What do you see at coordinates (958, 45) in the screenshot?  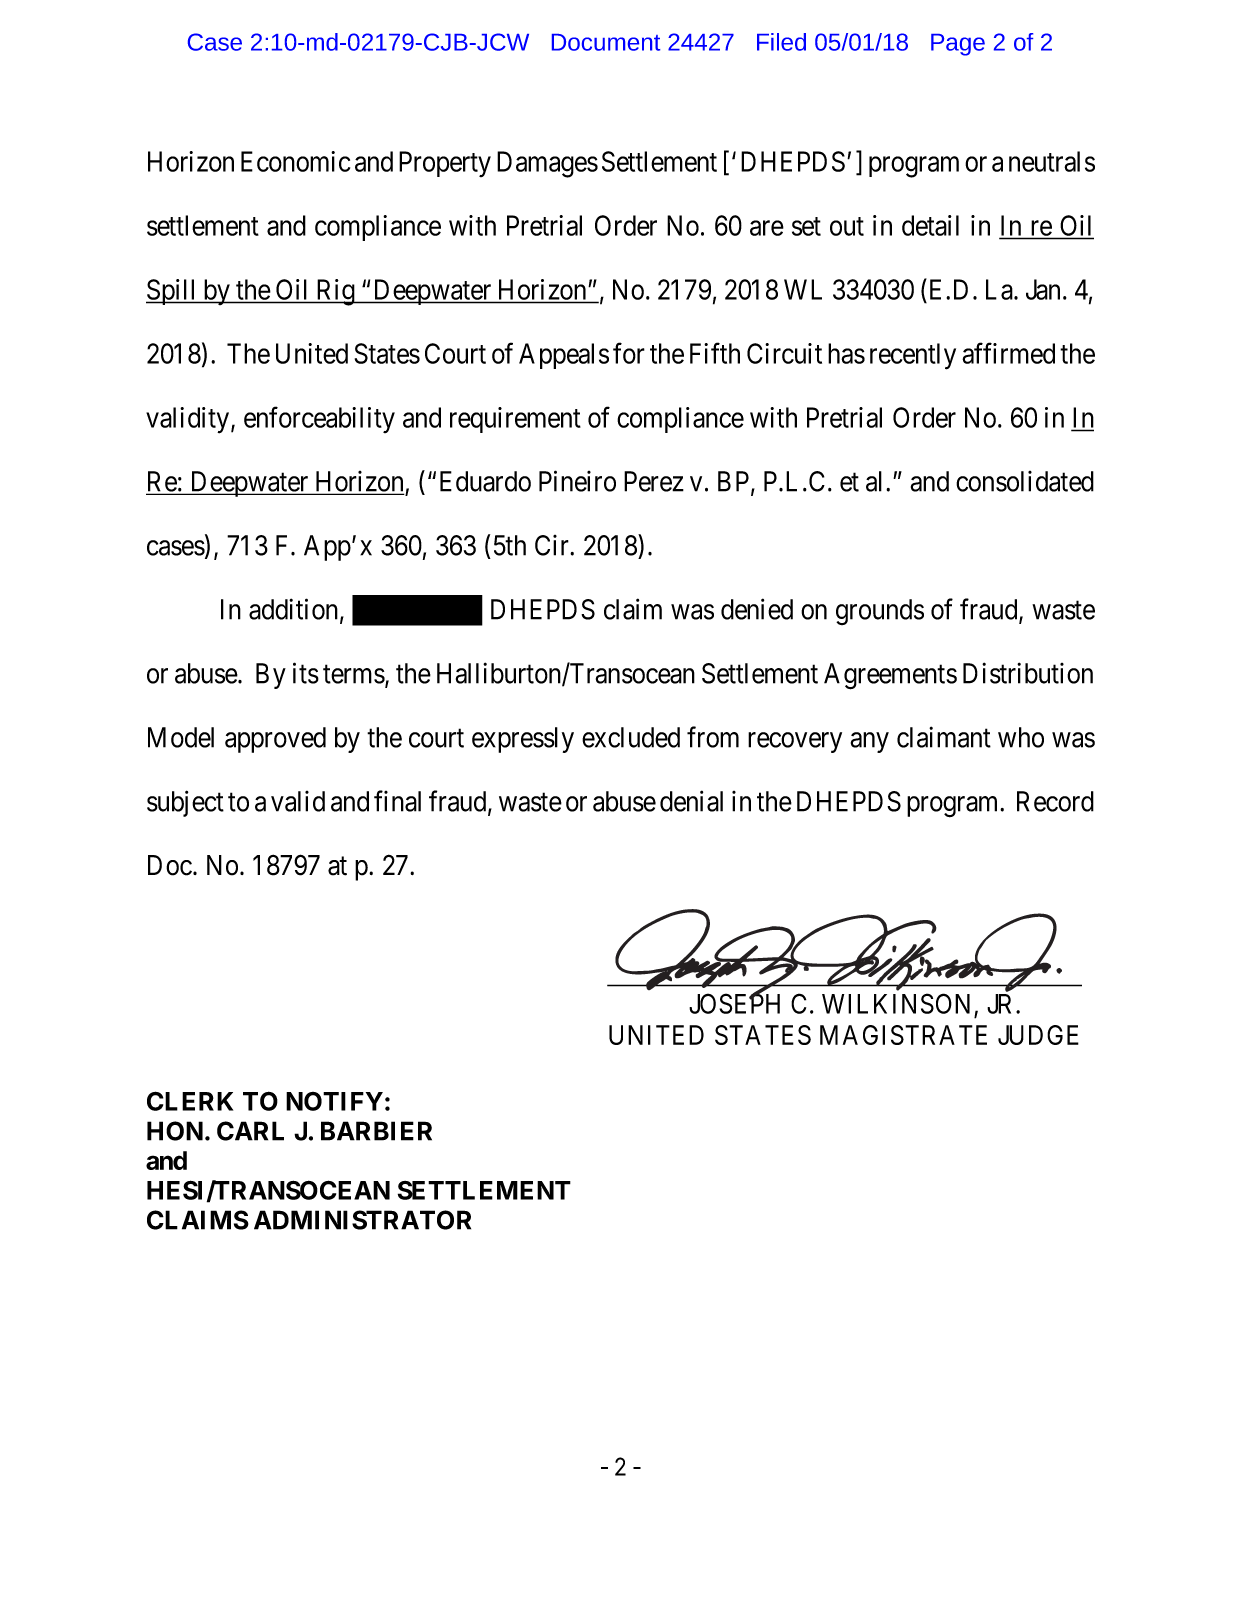 I see `Page` at bounding box center [958, 45].
